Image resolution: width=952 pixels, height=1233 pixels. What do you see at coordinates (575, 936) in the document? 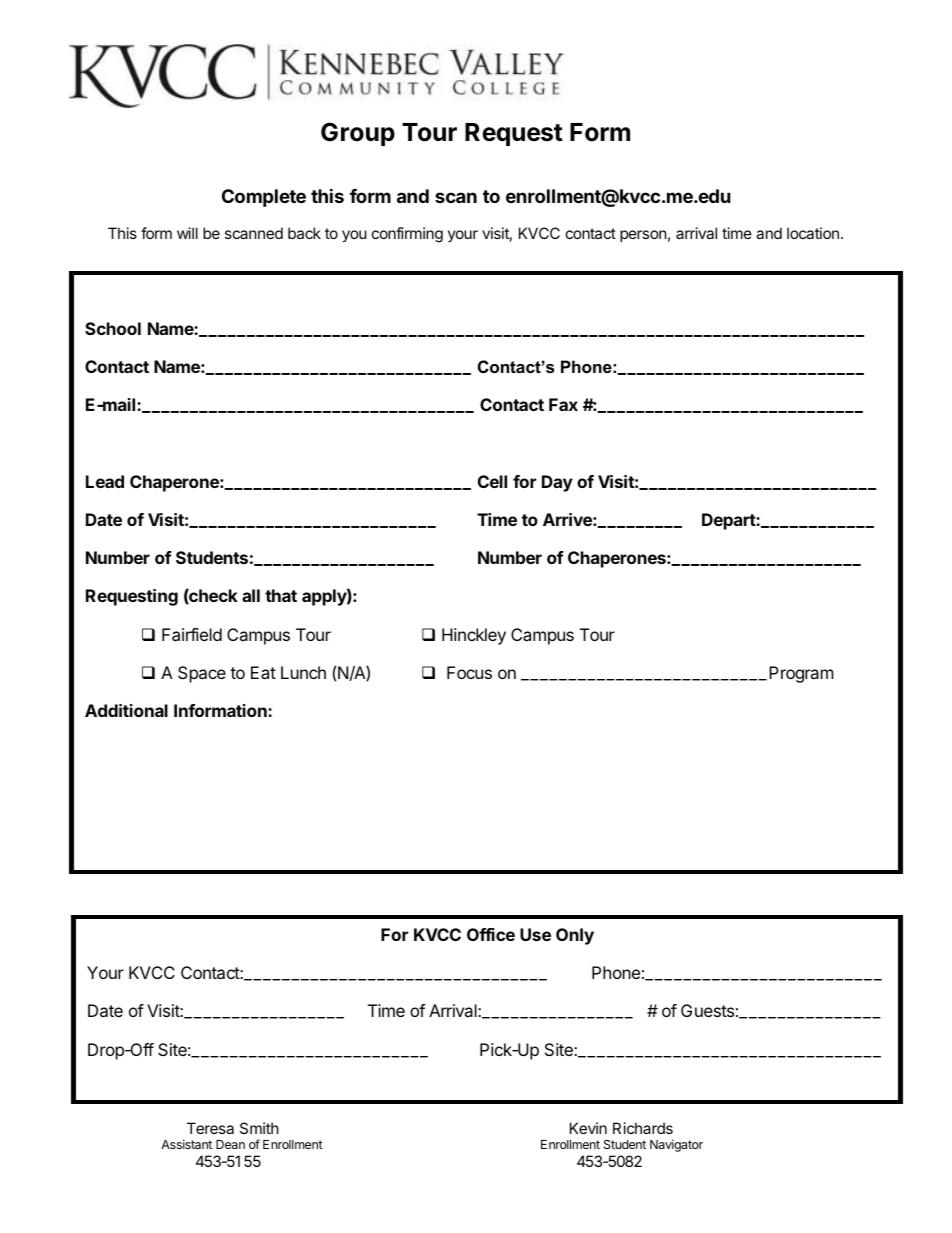
I see `Only` at bounding box center [575, 936].
